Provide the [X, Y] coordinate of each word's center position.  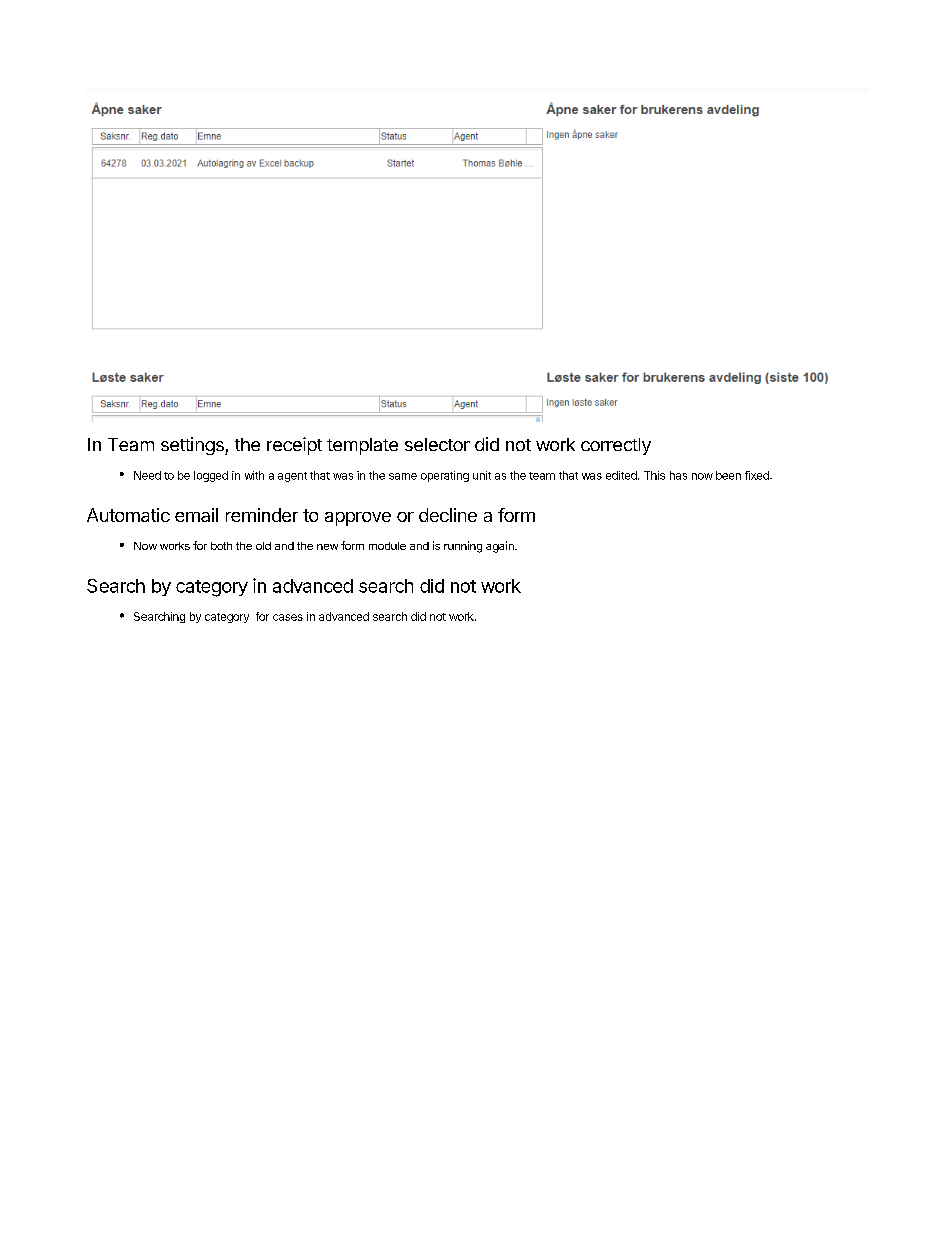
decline [448, 515]
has [678, 475]
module [387, 546]
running [463, 547]
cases [288, 617]
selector [437, 444]
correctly [616, 446]
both [221, 546]
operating [445, 476]
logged [211, 476]
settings [193, 446]
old [263, 546]
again [501, 547]
